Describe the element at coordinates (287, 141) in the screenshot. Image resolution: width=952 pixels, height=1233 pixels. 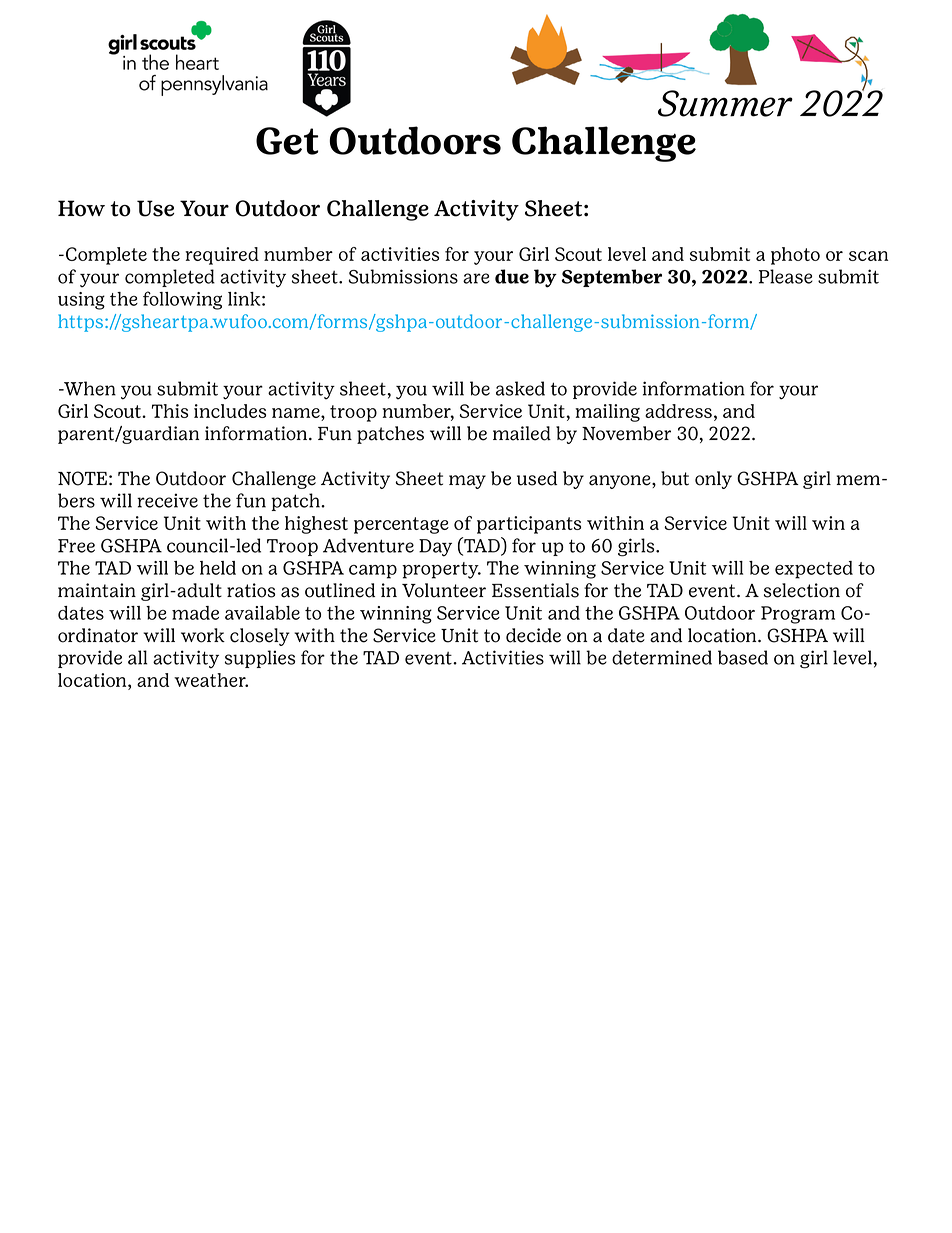
I see `Get` at that location.
